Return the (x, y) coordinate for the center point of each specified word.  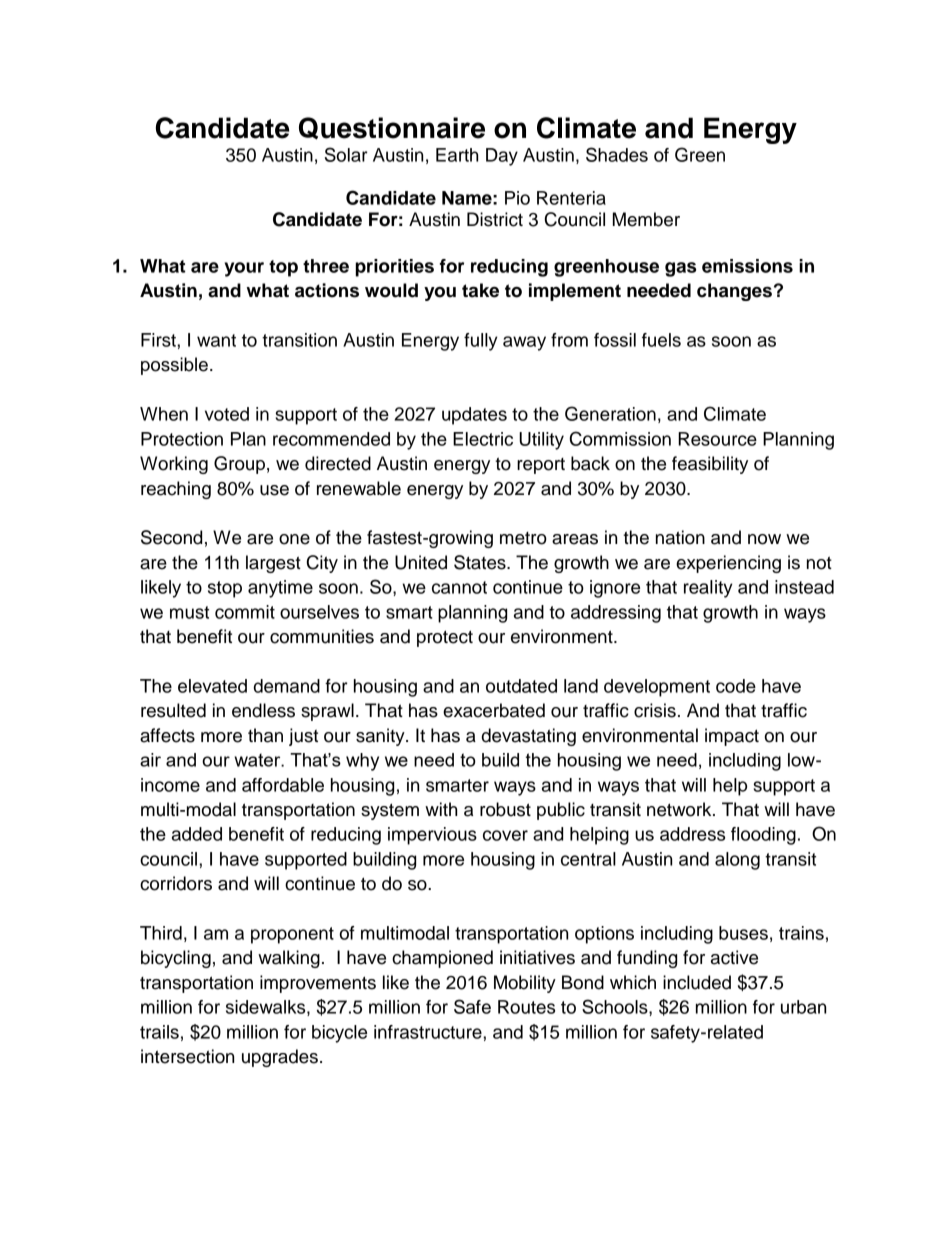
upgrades (280, 1058)
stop (225, 589)
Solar (346, 154)
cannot (459, 587)
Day (502, 157)
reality (708, 589)
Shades (617, 154)
